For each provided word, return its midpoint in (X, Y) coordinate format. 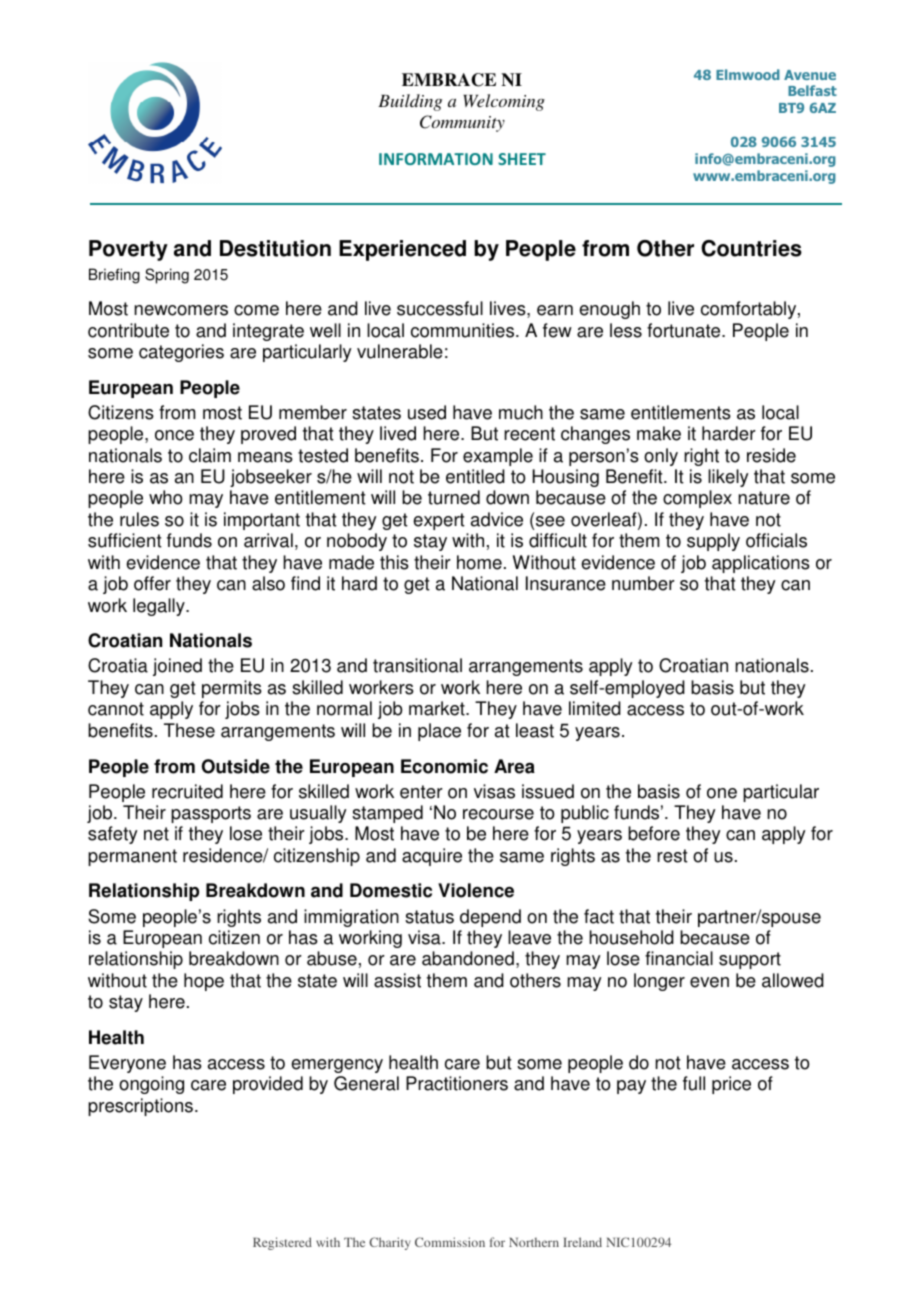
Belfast (812, 90)
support (750, 960)
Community (462, 123)
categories (181, 353)
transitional (417, 665)
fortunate (685, 330)
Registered (282, 1243)
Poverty (128, 250)
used (427, 412)
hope (204, 982)
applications (761, 564)
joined (177, 667)
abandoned (468, 958)
